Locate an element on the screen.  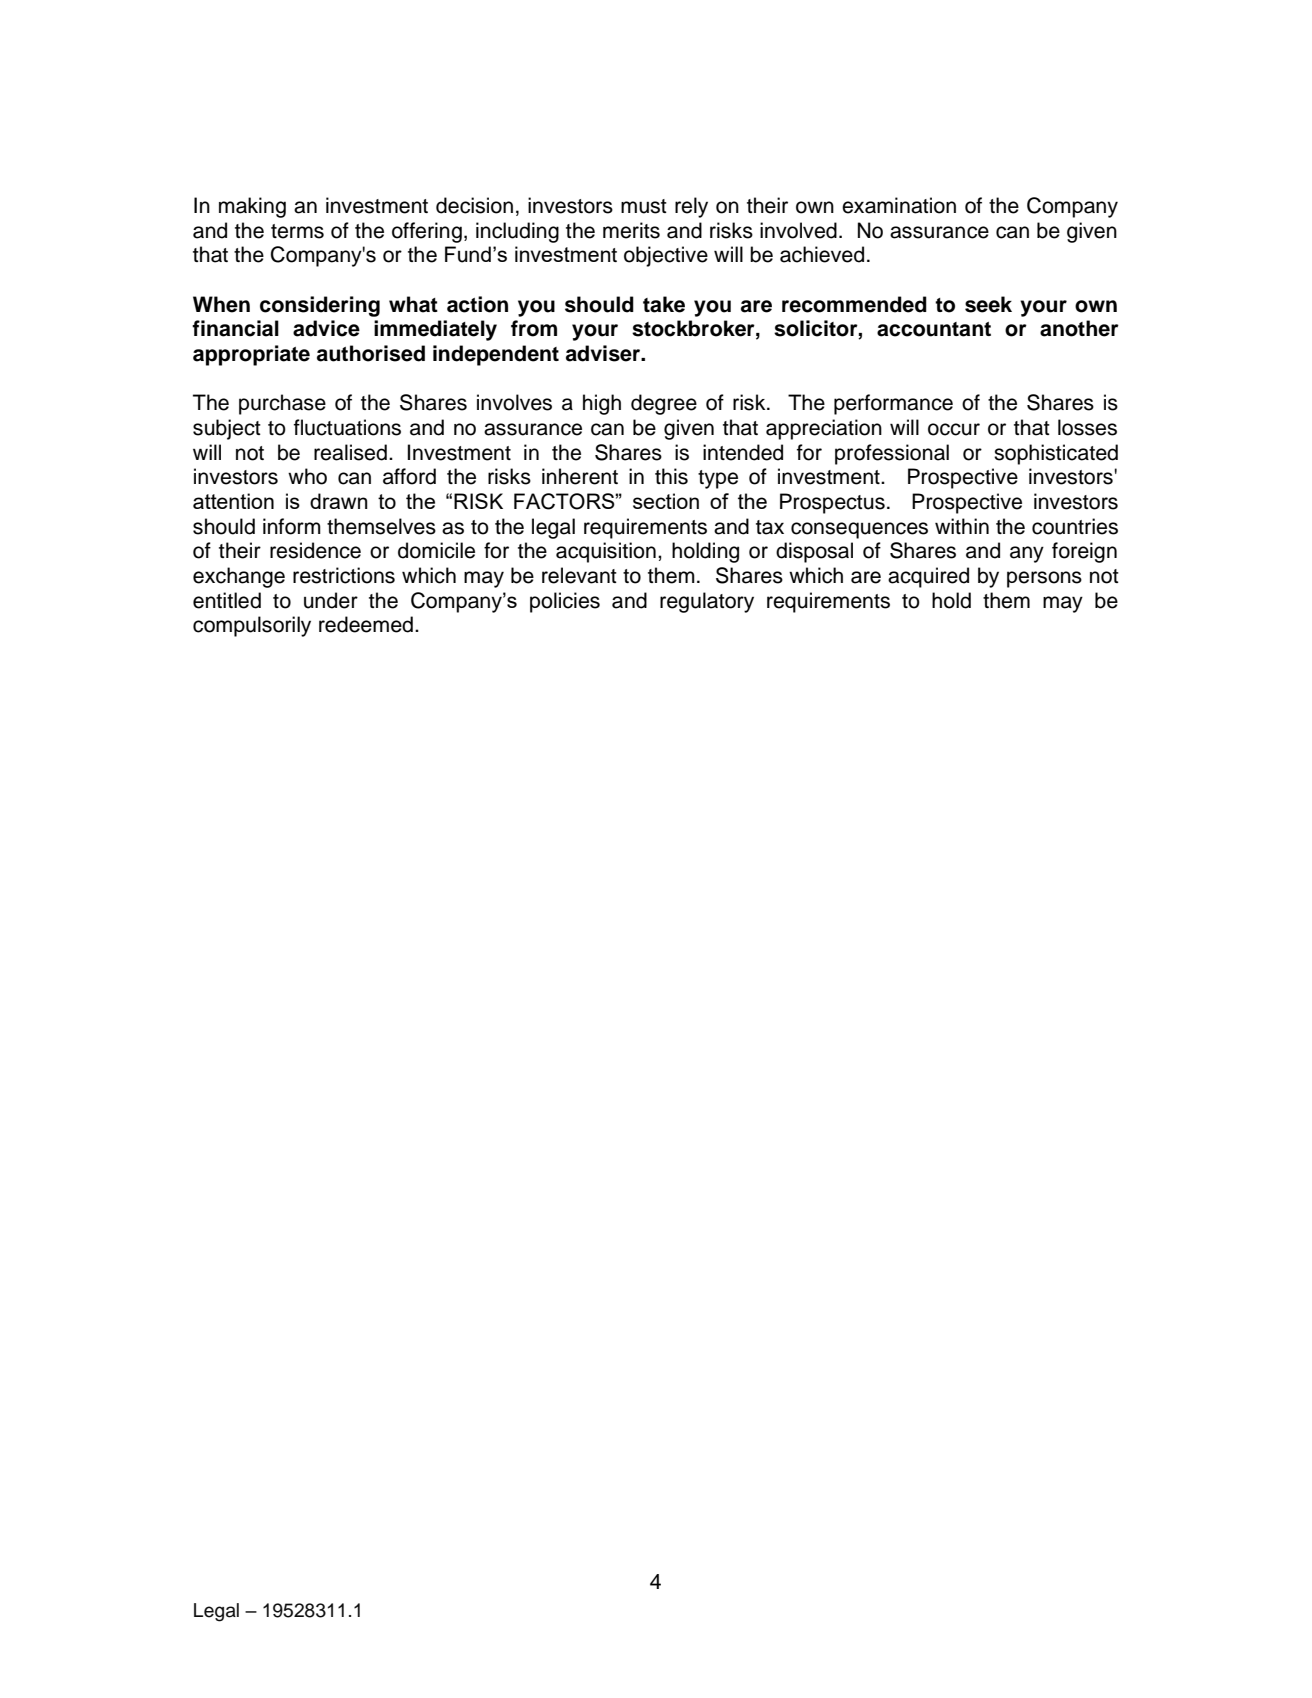
fluctuations is located at coordinates (347, 427).
